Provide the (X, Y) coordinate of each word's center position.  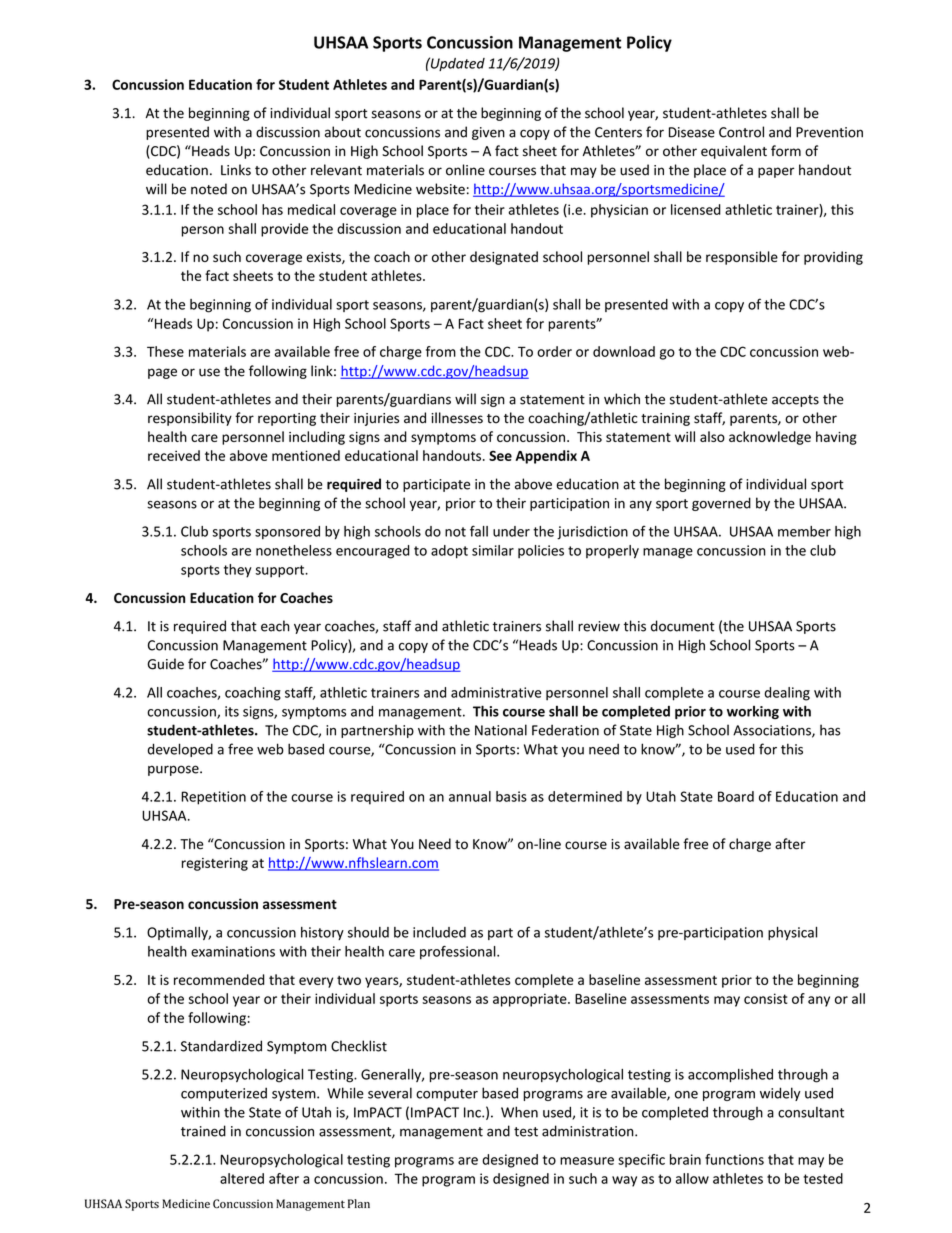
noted (209, 189)
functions (734, 1159)
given (488, 133)
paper (776, 172)
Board (736, 796)
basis (511, 796)
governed (721, 504)
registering (215, 864)
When (519, 1112)
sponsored (287, 532)
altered (242, 1178)
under (511, 531)
